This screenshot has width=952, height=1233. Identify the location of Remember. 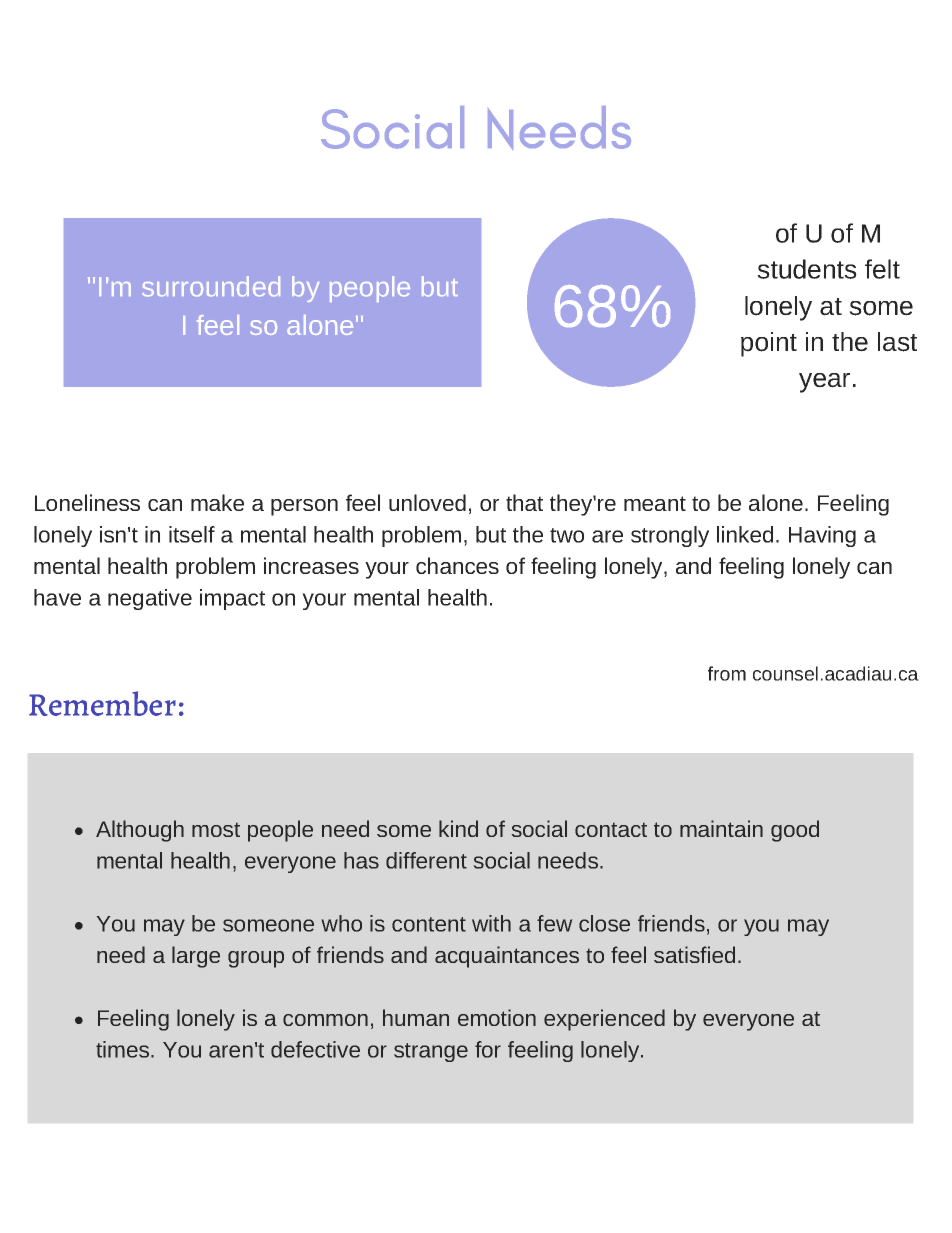
(102, 703).
